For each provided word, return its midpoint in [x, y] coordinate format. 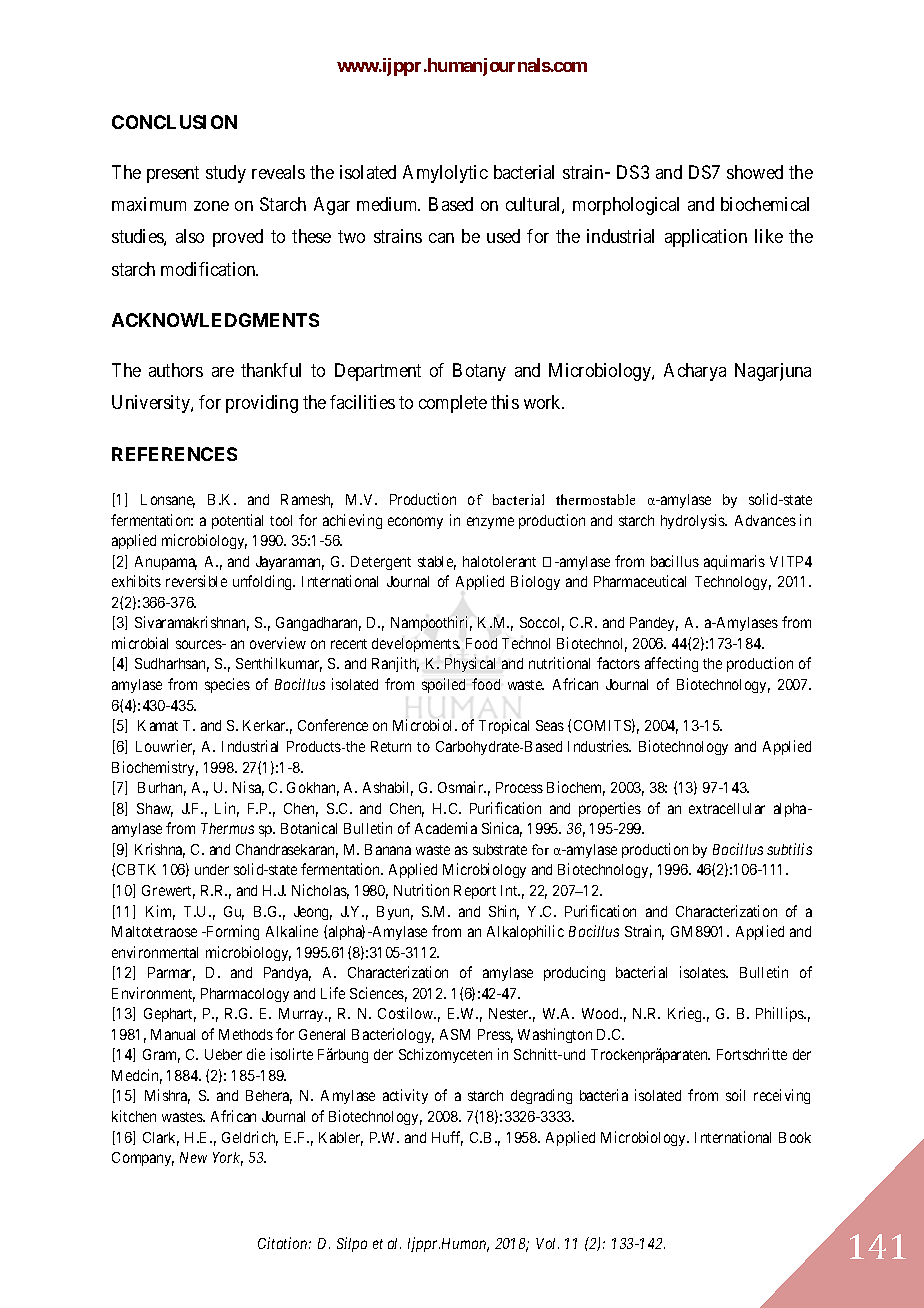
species [227, 685]
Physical [470, 664]
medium [388, 204]
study [226, 174]
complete [453, 404]
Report [475, 892]
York [228, 1159]
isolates [703, 972]
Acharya [695, 372]
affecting [671, 664]
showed [755, 172]
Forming [232, 932]
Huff [447, 1138]
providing [262, 404]
